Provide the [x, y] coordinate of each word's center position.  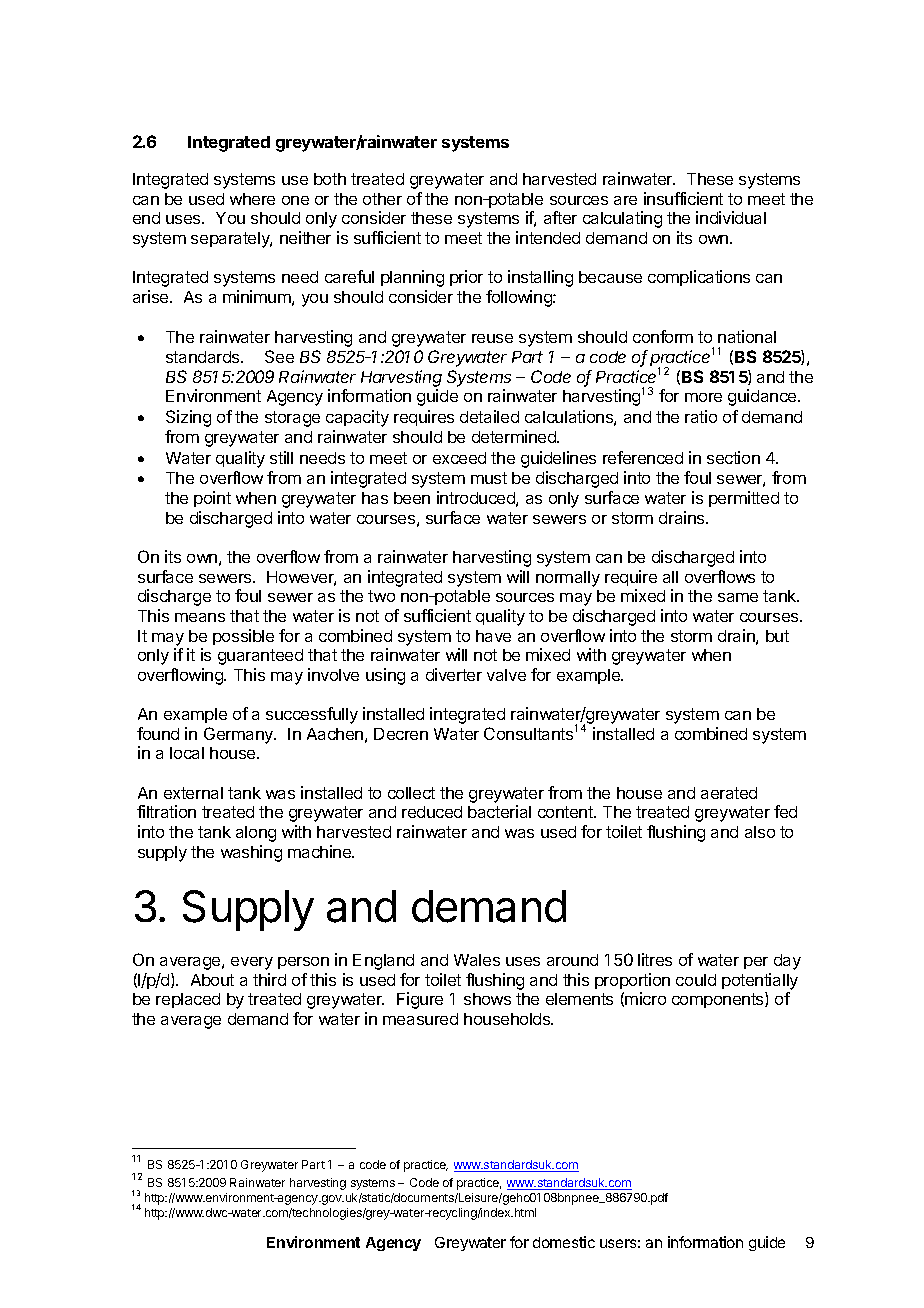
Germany [240, 735]
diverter [454, 674]
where [252, 199]
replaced [188, 1000]
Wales [477, 960]
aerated [729, 793]
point [212, 499]
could [696, 980]
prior [466, 278]
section [733, 457]
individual [731, 217]
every [252, 963]
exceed [459, 458]
